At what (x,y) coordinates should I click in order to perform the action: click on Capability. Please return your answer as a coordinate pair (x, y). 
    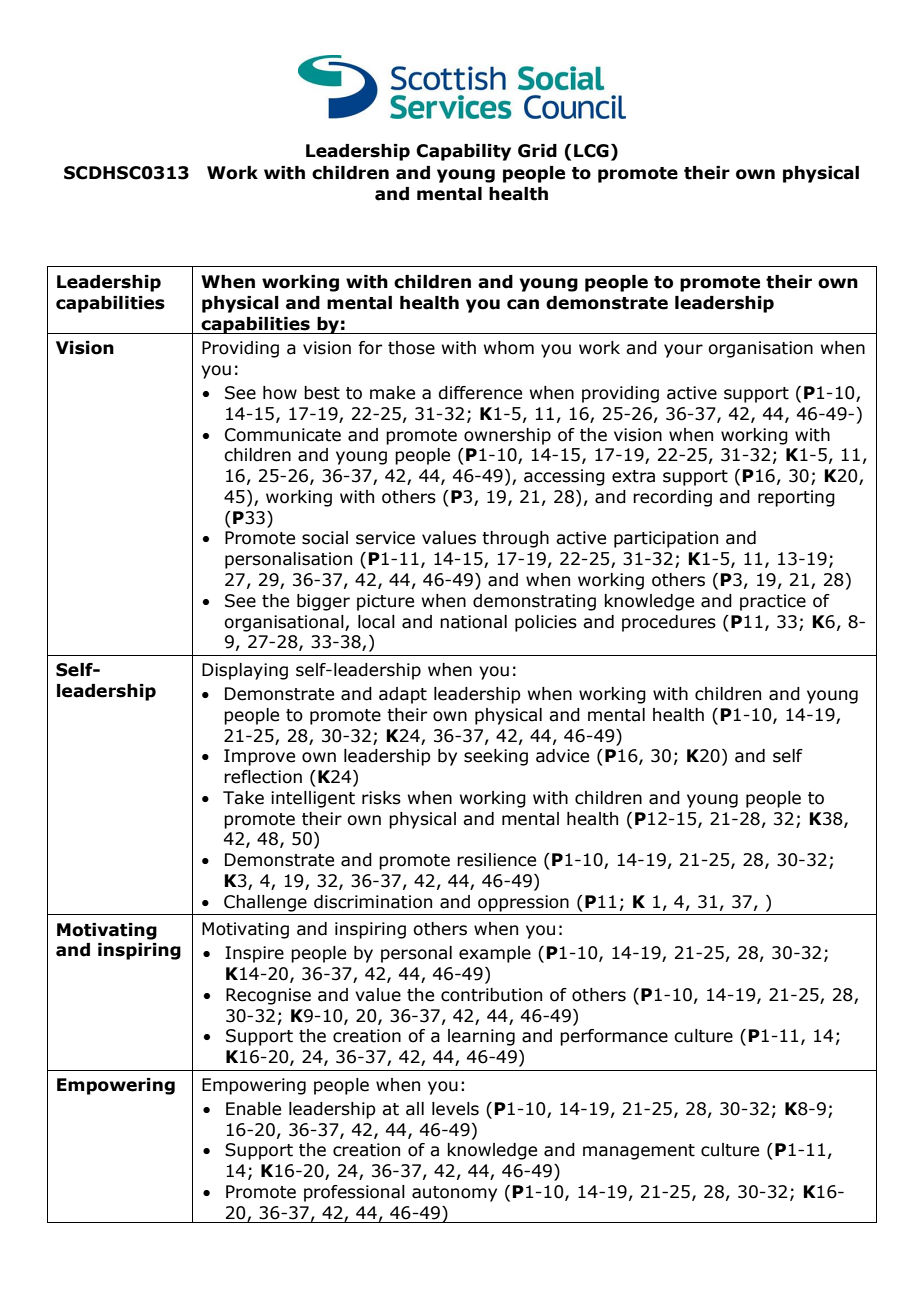
    Looking at the image, I should click on (463, 152).
